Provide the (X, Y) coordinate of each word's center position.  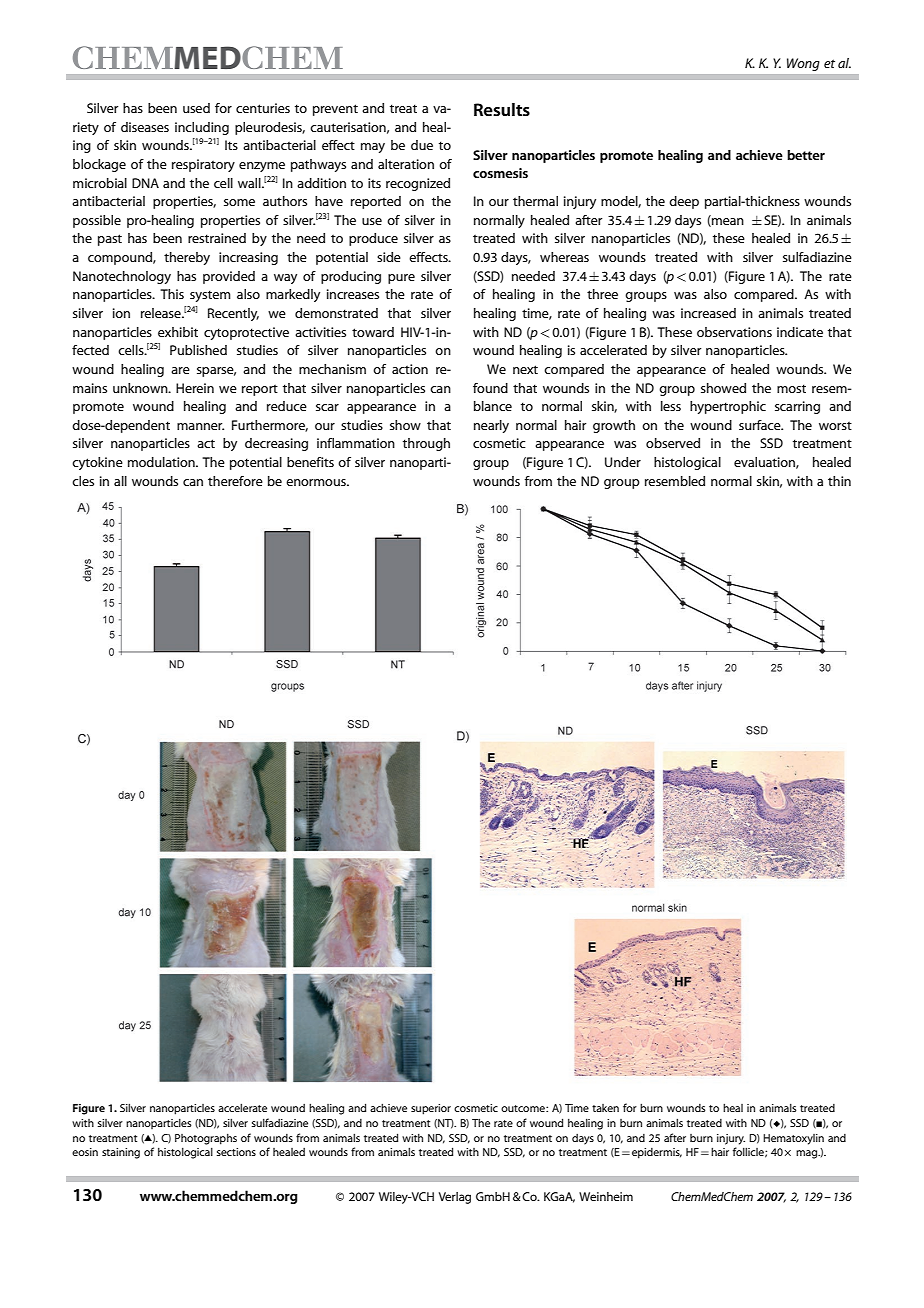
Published (198, 350)
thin (839, 481)
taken (605, 1108)
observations (734, 332)
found (490, 388)
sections (236, 1152)
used (196, 108)
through (426, 444)
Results (502, 109)
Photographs (206, 1139)
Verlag (455, 1198)
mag (808, 1154)
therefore (235, 481)
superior (431, 1109)
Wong (803, 64)
